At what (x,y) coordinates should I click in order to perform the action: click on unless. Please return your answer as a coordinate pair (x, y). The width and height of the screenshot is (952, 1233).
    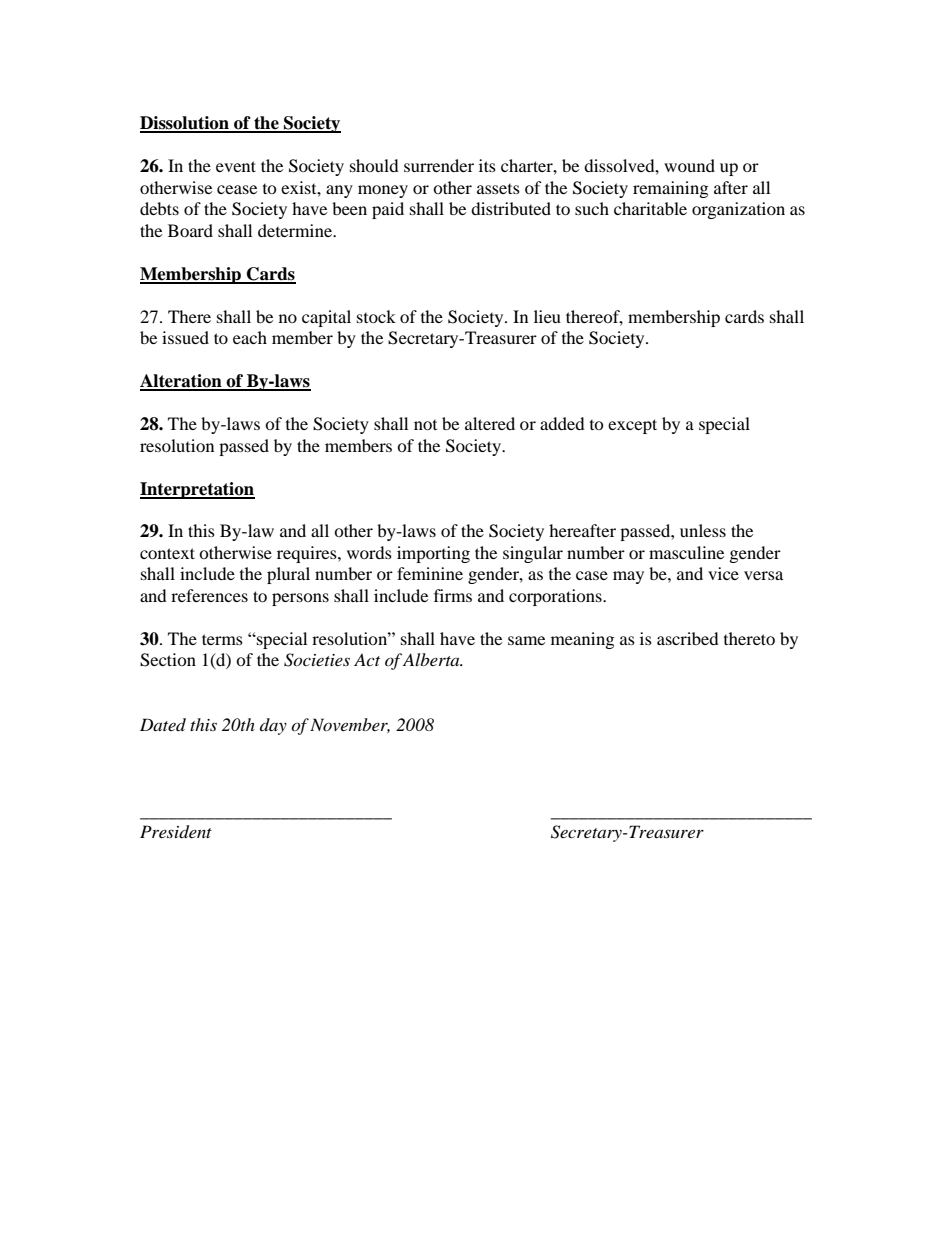
    Looking at the image, I should click on (703, 530).
